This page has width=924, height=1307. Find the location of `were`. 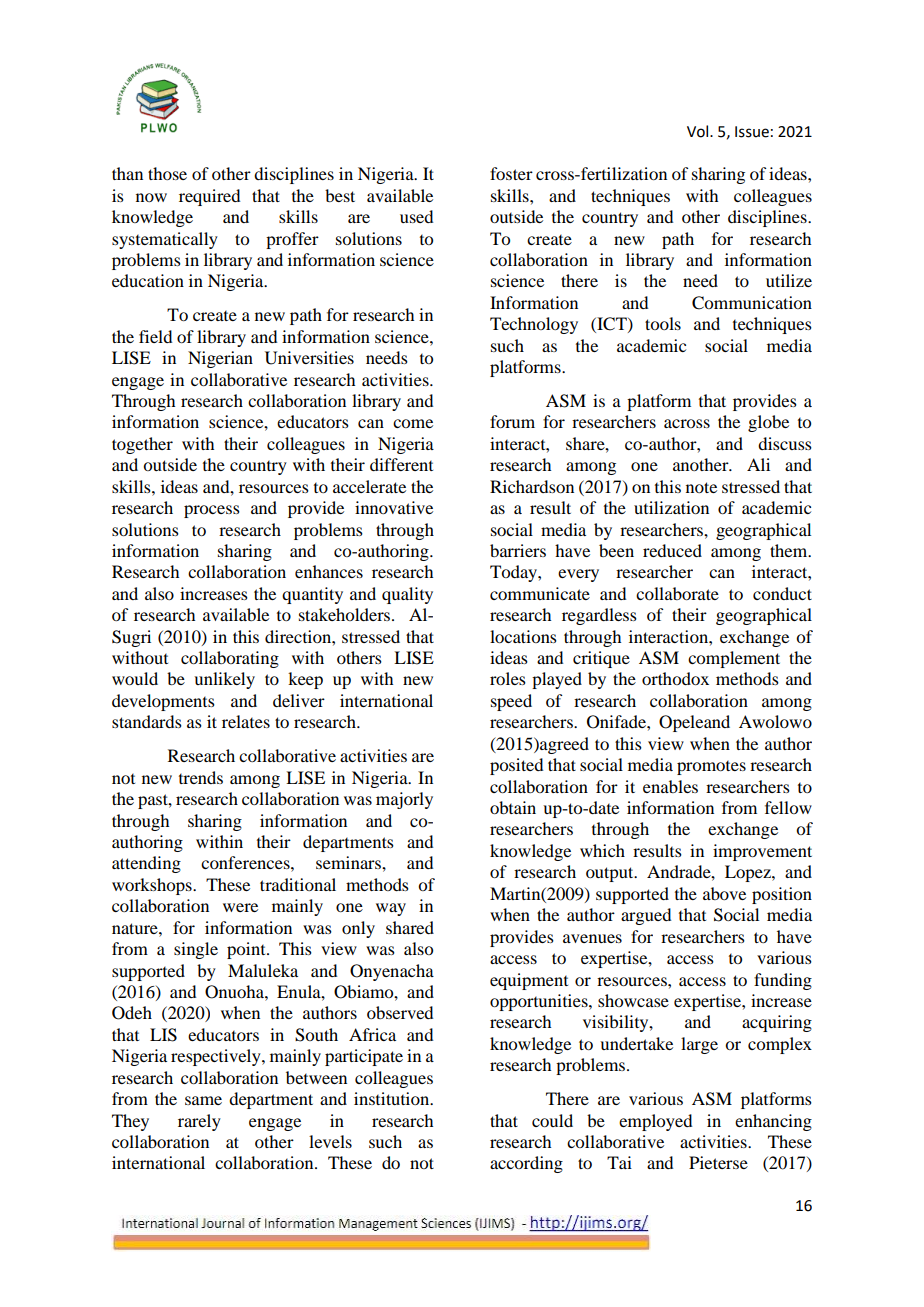

were is located at coordinates (240, 907).
